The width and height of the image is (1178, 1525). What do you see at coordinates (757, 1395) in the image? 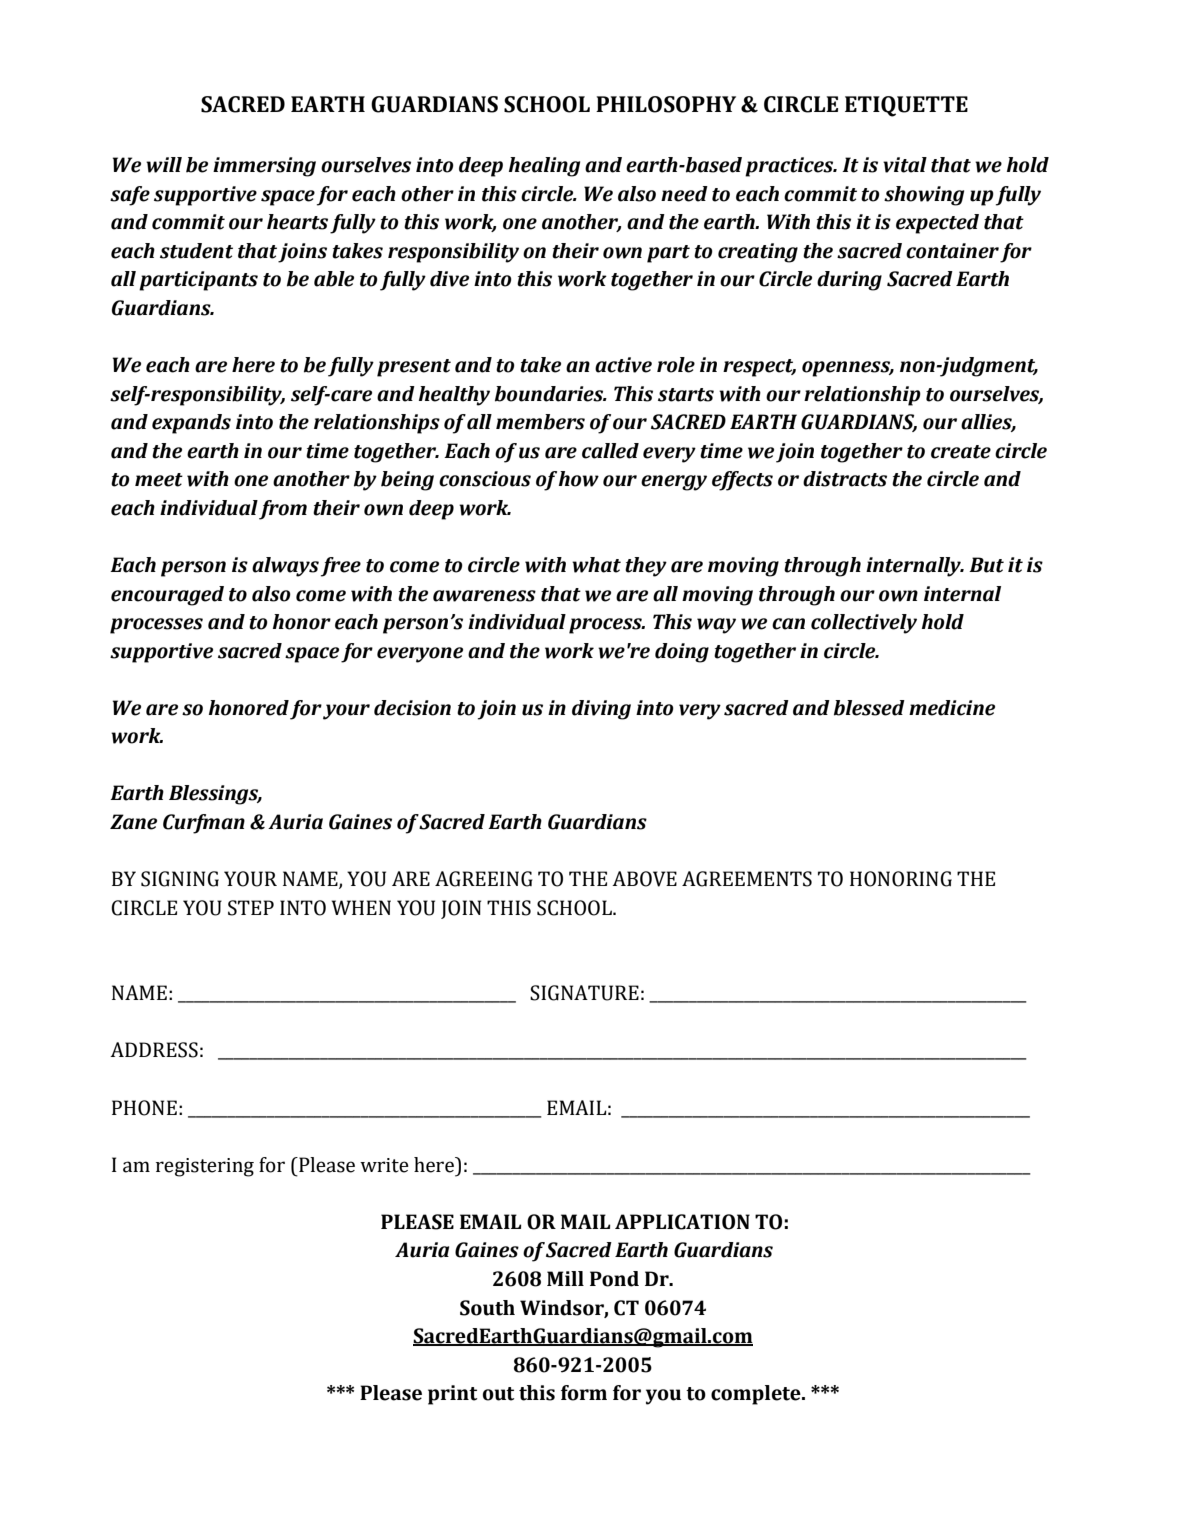
I see `complete` at bounding box center [757, 1395].
